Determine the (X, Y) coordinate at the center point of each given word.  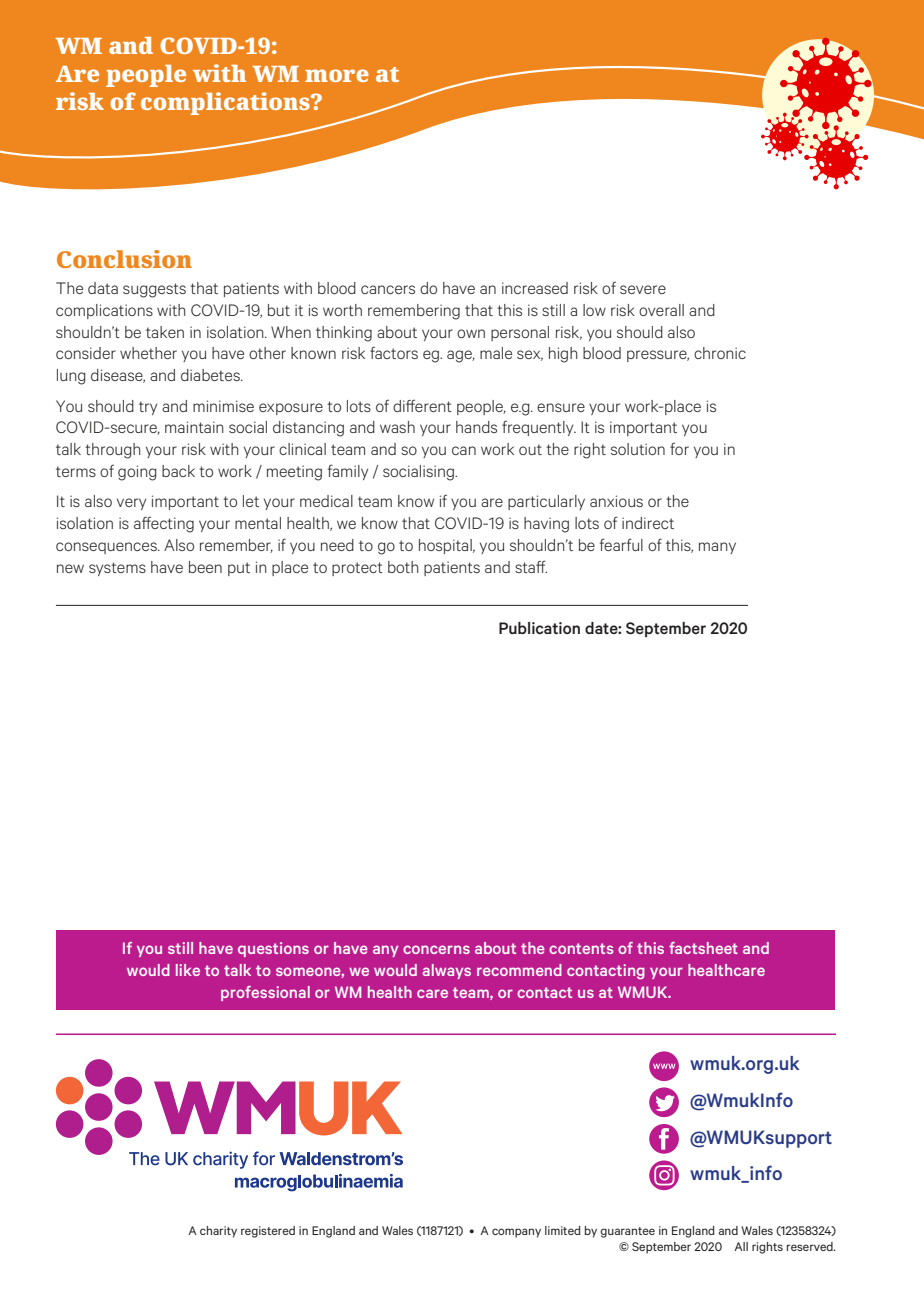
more (337, 75)
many (717, 548)
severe (643, 289)
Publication (539, 628)
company (516, 1233)
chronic (720, 353)
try (148, 408)
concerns (436, 949)
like (188, 970)
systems (117, 569)
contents (581, 948)
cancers (388, 289)
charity (218, 1232)
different (422, 405)
